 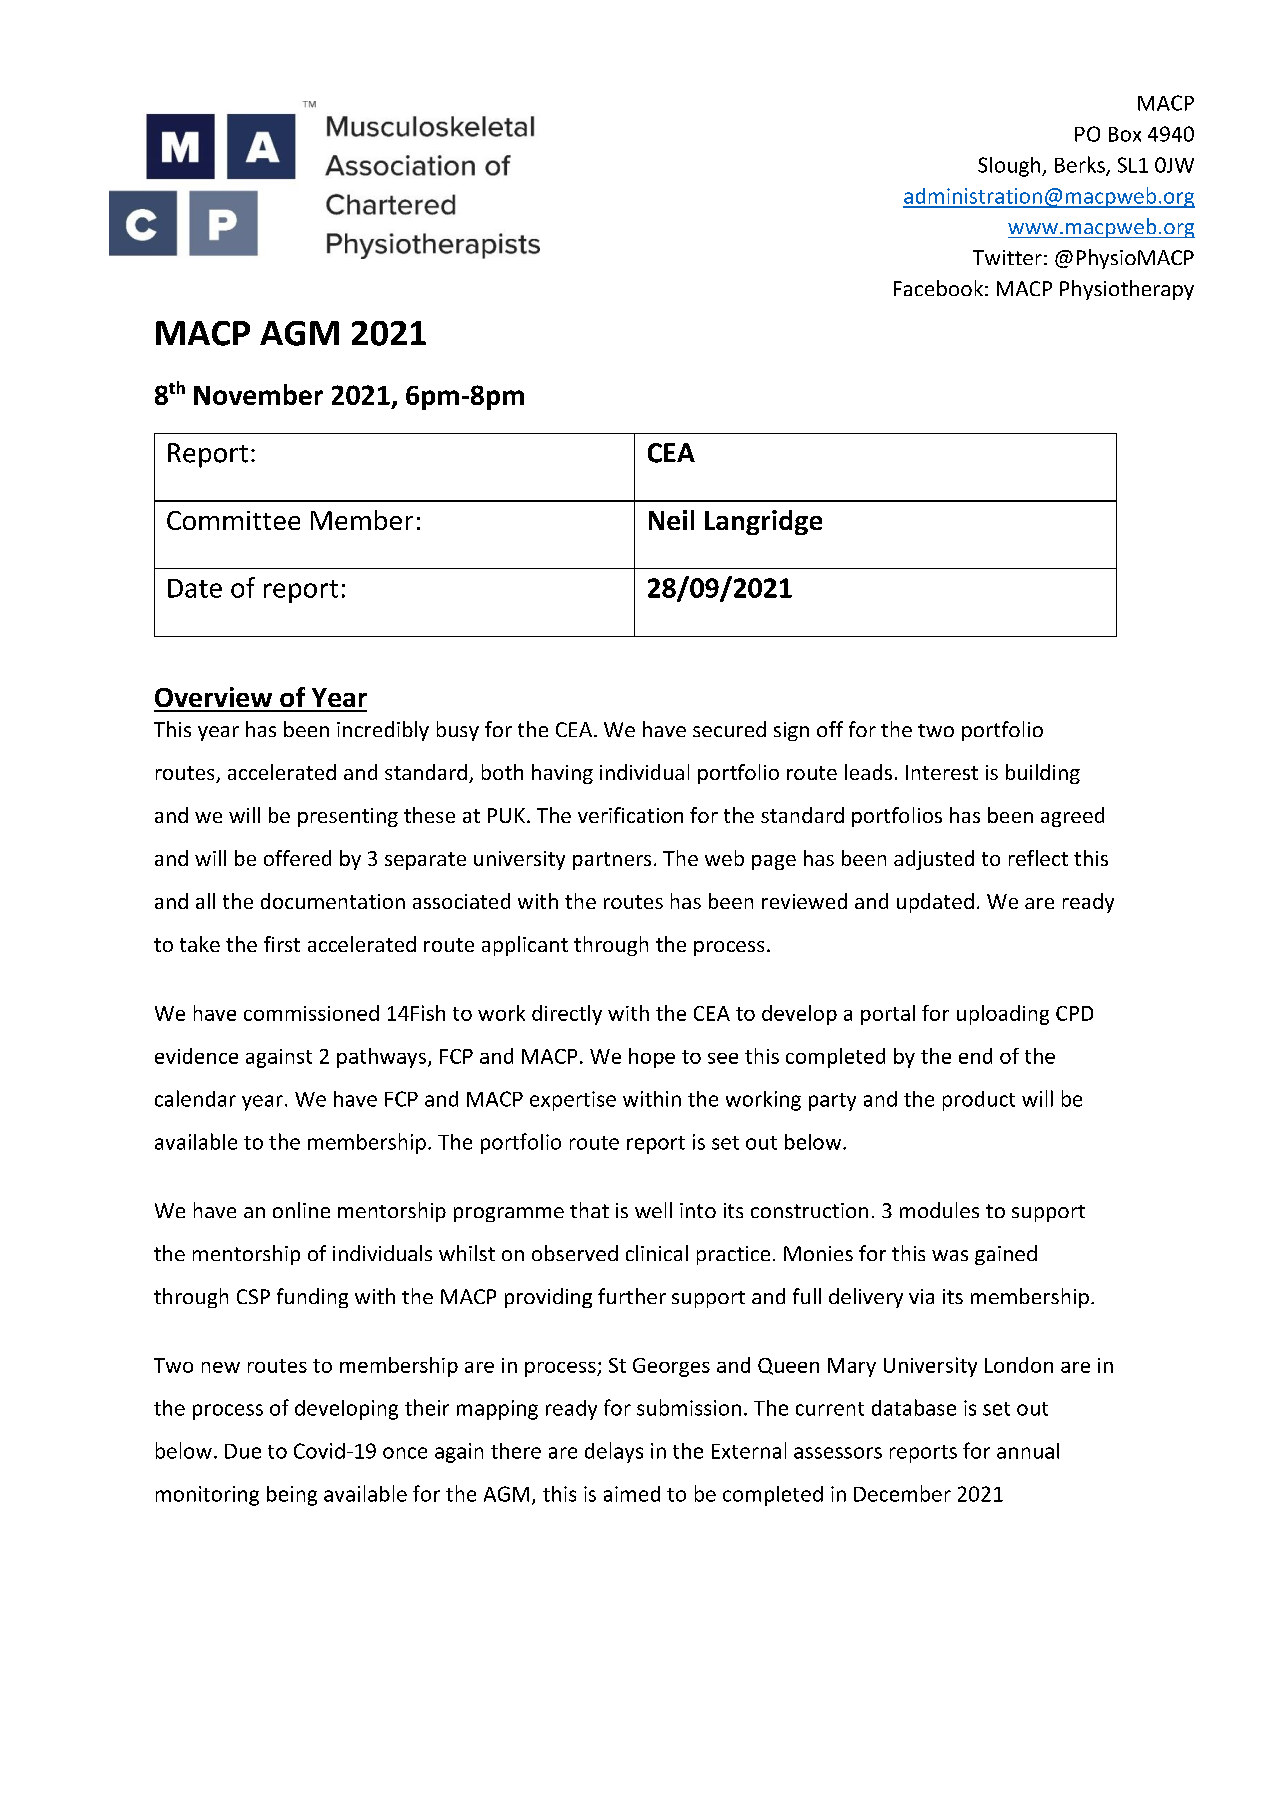 What do you see at coordinates (1072, 817) in the screenshot?
I see `agreed` at bounding box center [1072, 817].
